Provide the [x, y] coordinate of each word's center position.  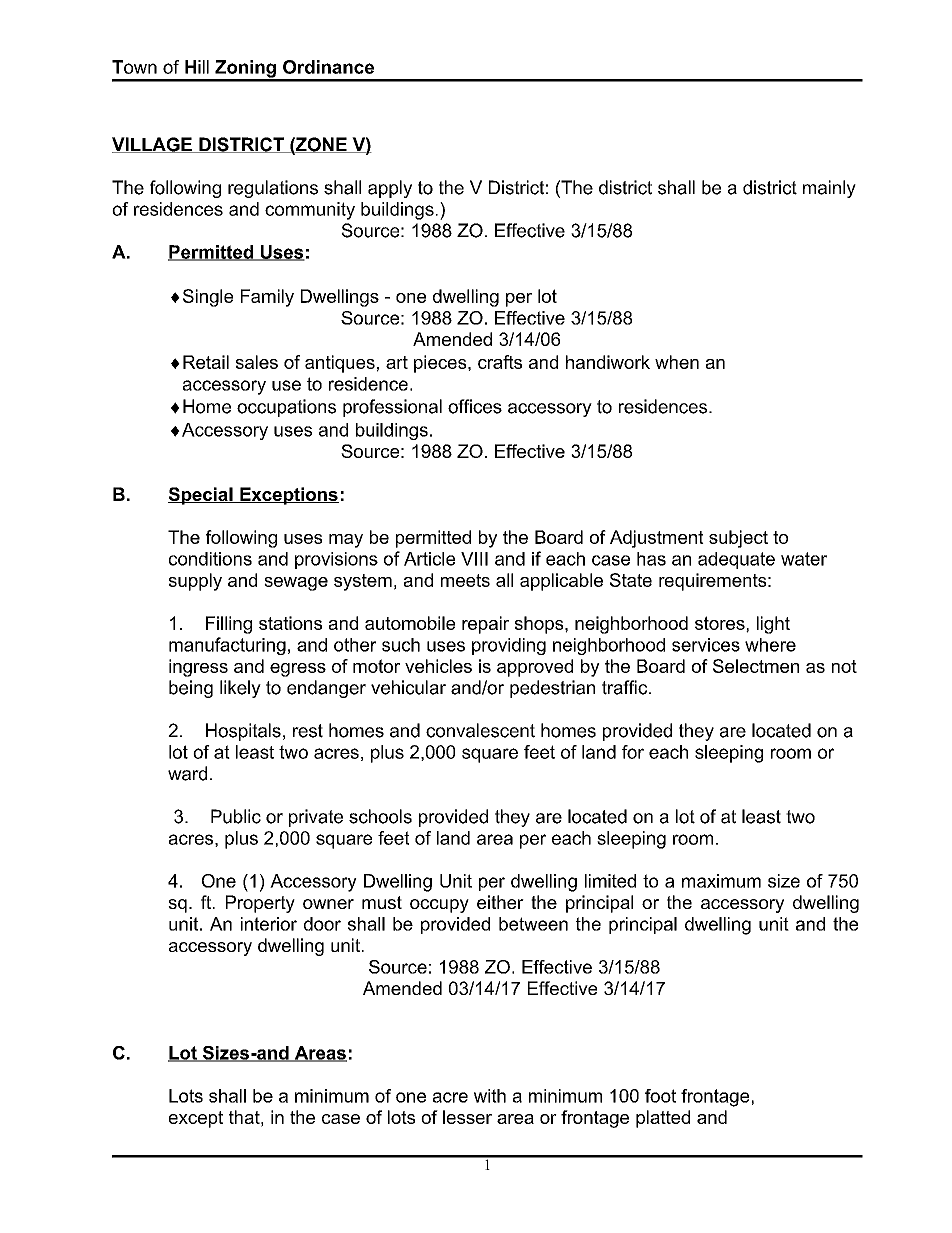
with [490, 1096]
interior [269, 924]
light [773, 625]
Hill [197, 67]
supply [195, 582]
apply [390, 189]
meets [465, 580]
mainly [829, 189]
